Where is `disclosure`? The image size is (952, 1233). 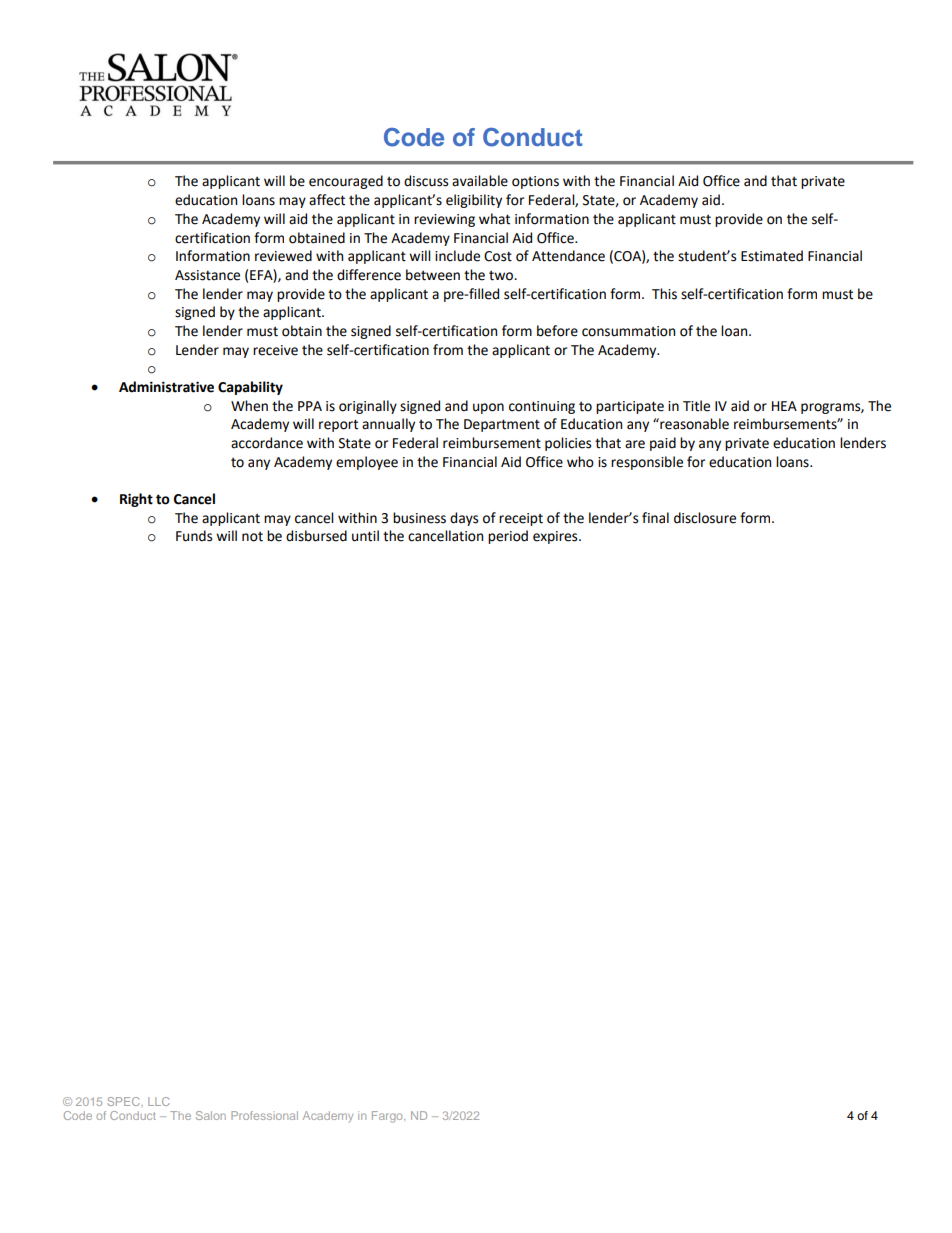 disclosure is located at coordinates (705, 518).
